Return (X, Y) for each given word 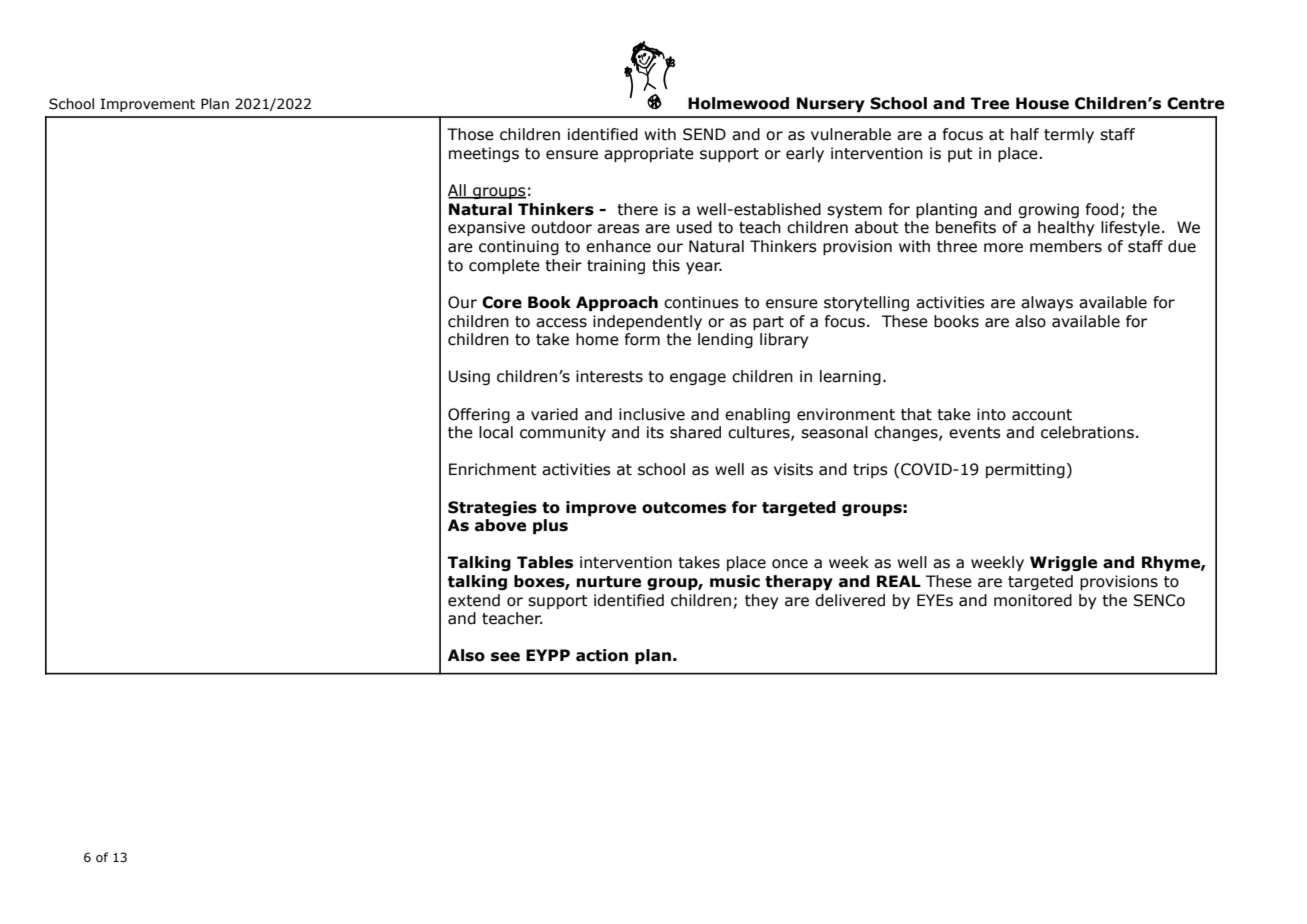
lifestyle (1130, 228)
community (563, 433)
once (790, 564)
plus (550, 526)
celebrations (1087, 432)
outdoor (561, 227)
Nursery (831, 104)
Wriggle (1063, 563)
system (854, 211)
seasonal (834, 432)
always (1047, 303)
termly (1069, 135)
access (561, 323)
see (505, 657)
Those (470, 134)
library (784, 340)
